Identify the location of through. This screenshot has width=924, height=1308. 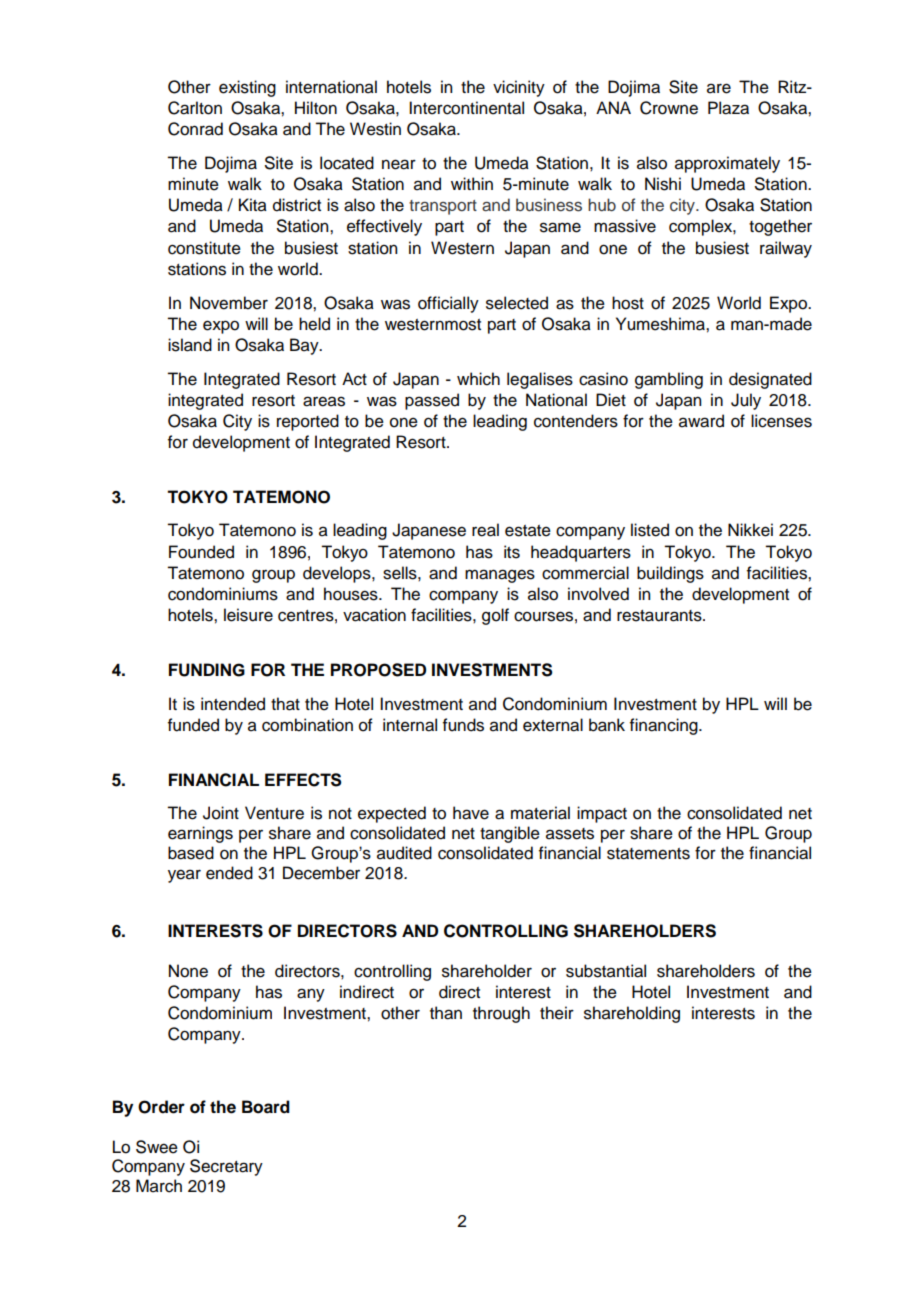
(501, 1014).
